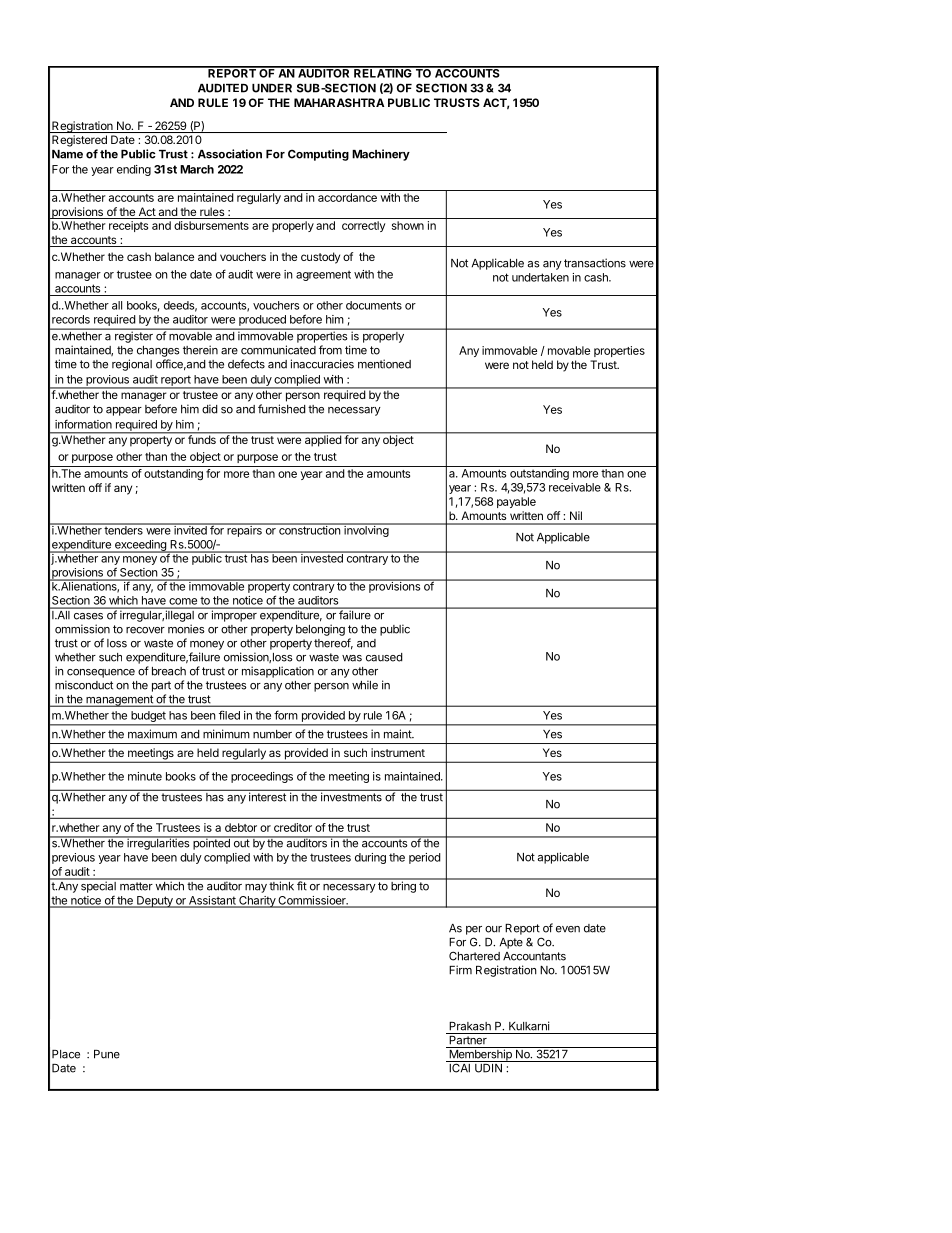 The image size is (952, 1233). Describe the element at coordinates (148, 718) in the page. I see `budget` at that location.
